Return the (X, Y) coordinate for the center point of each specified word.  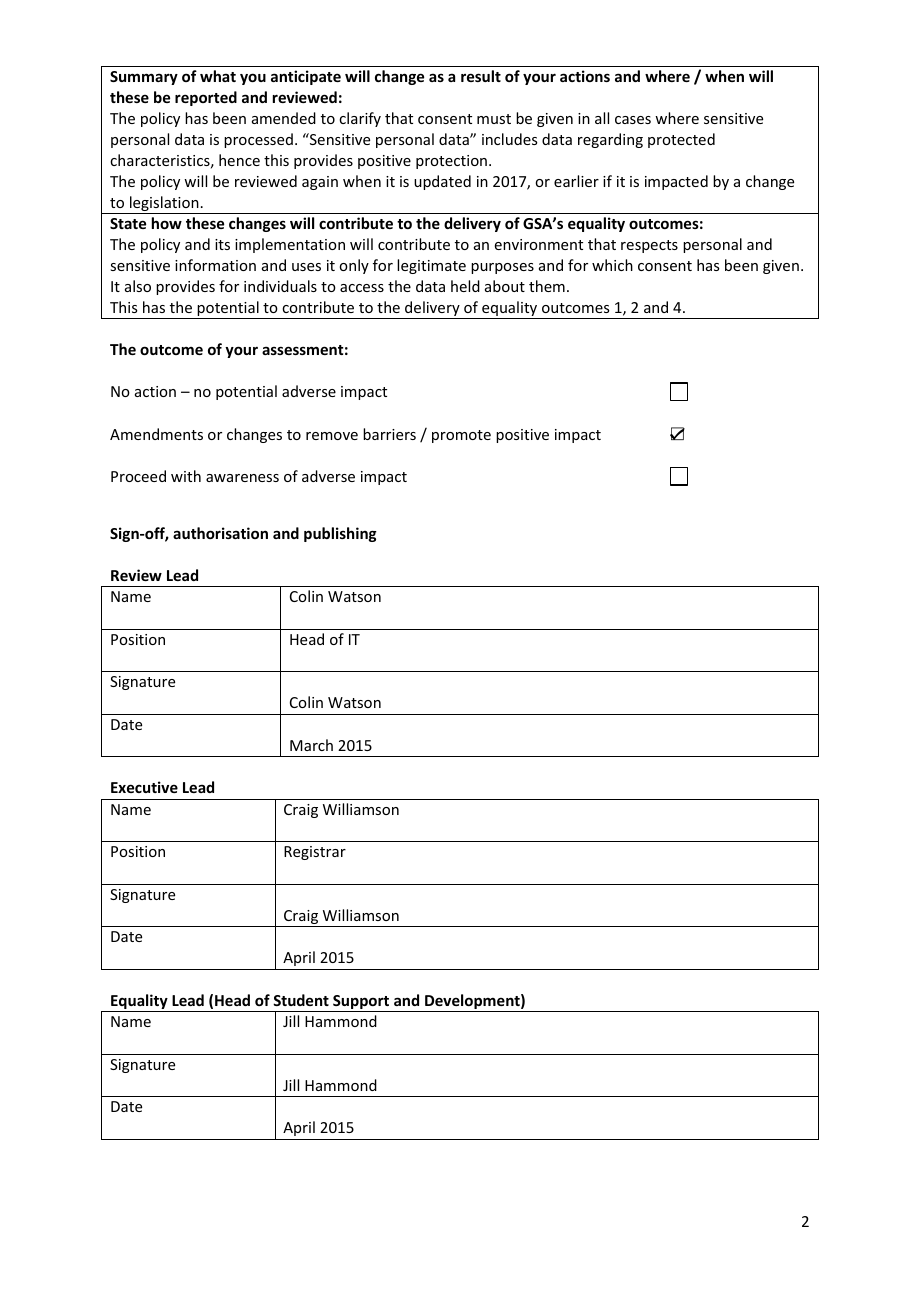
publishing (340, 534)
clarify (360, 119)
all (602, 118)
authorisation (220, 533)
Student (301, 1000)
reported (206, 98)
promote (461, 436)
